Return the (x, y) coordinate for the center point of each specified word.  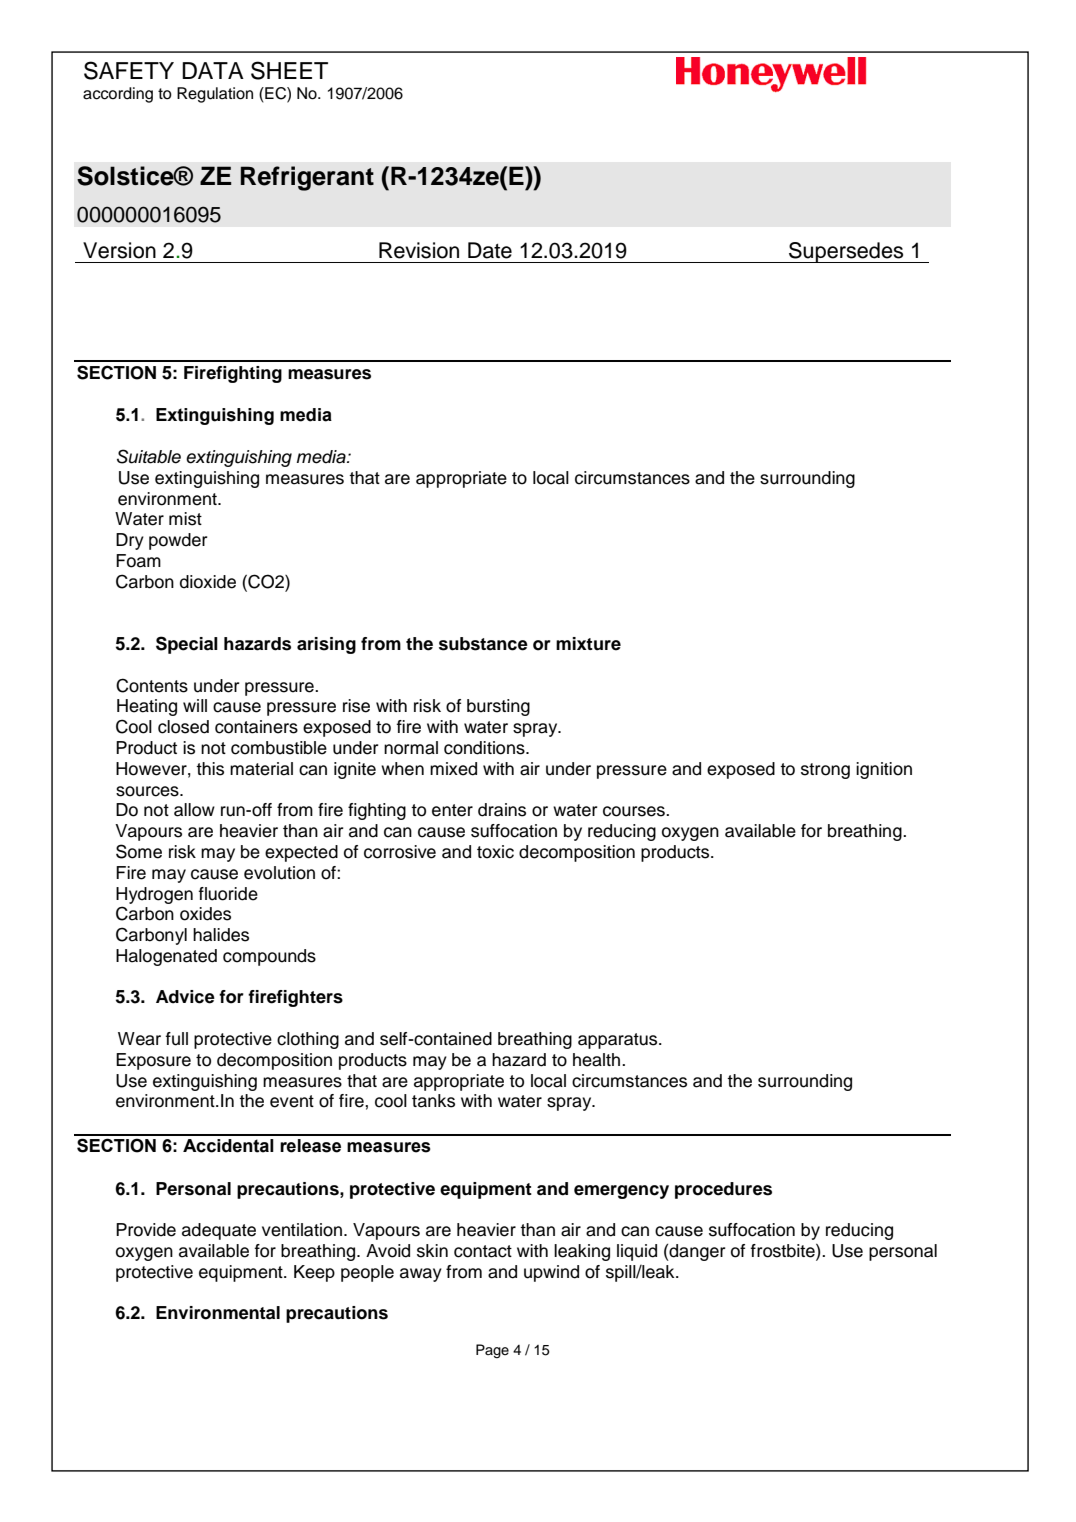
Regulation (215, 95)
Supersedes (846, 252)
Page (492, 1351)
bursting (498, 707)
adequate (219, 1231)
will (195, 705)
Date (490, 250)
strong (825, 771)
